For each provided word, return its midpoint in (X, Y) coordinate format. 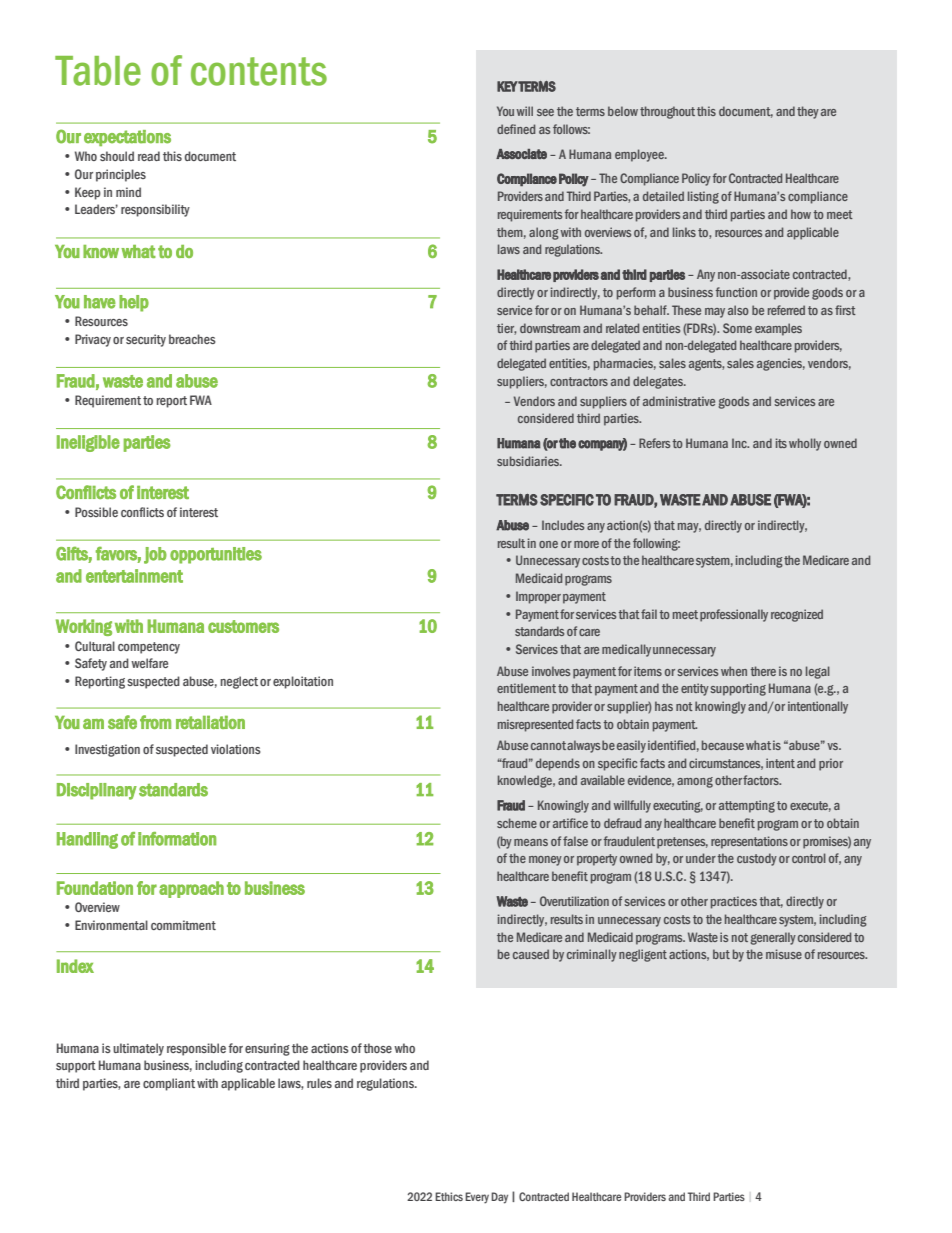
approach (191, 889)
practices (734, 902)
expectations (127, 138)
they (808, 112)
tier (506, 329)
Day (499, 1198)
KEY (507, 86)
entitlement (526, 688)
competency (149, 648)
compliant (169, 1084)
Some (737, 328)
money (545, 861)
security (146, 340)
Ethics (449, 1196)
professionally (734, 615)
